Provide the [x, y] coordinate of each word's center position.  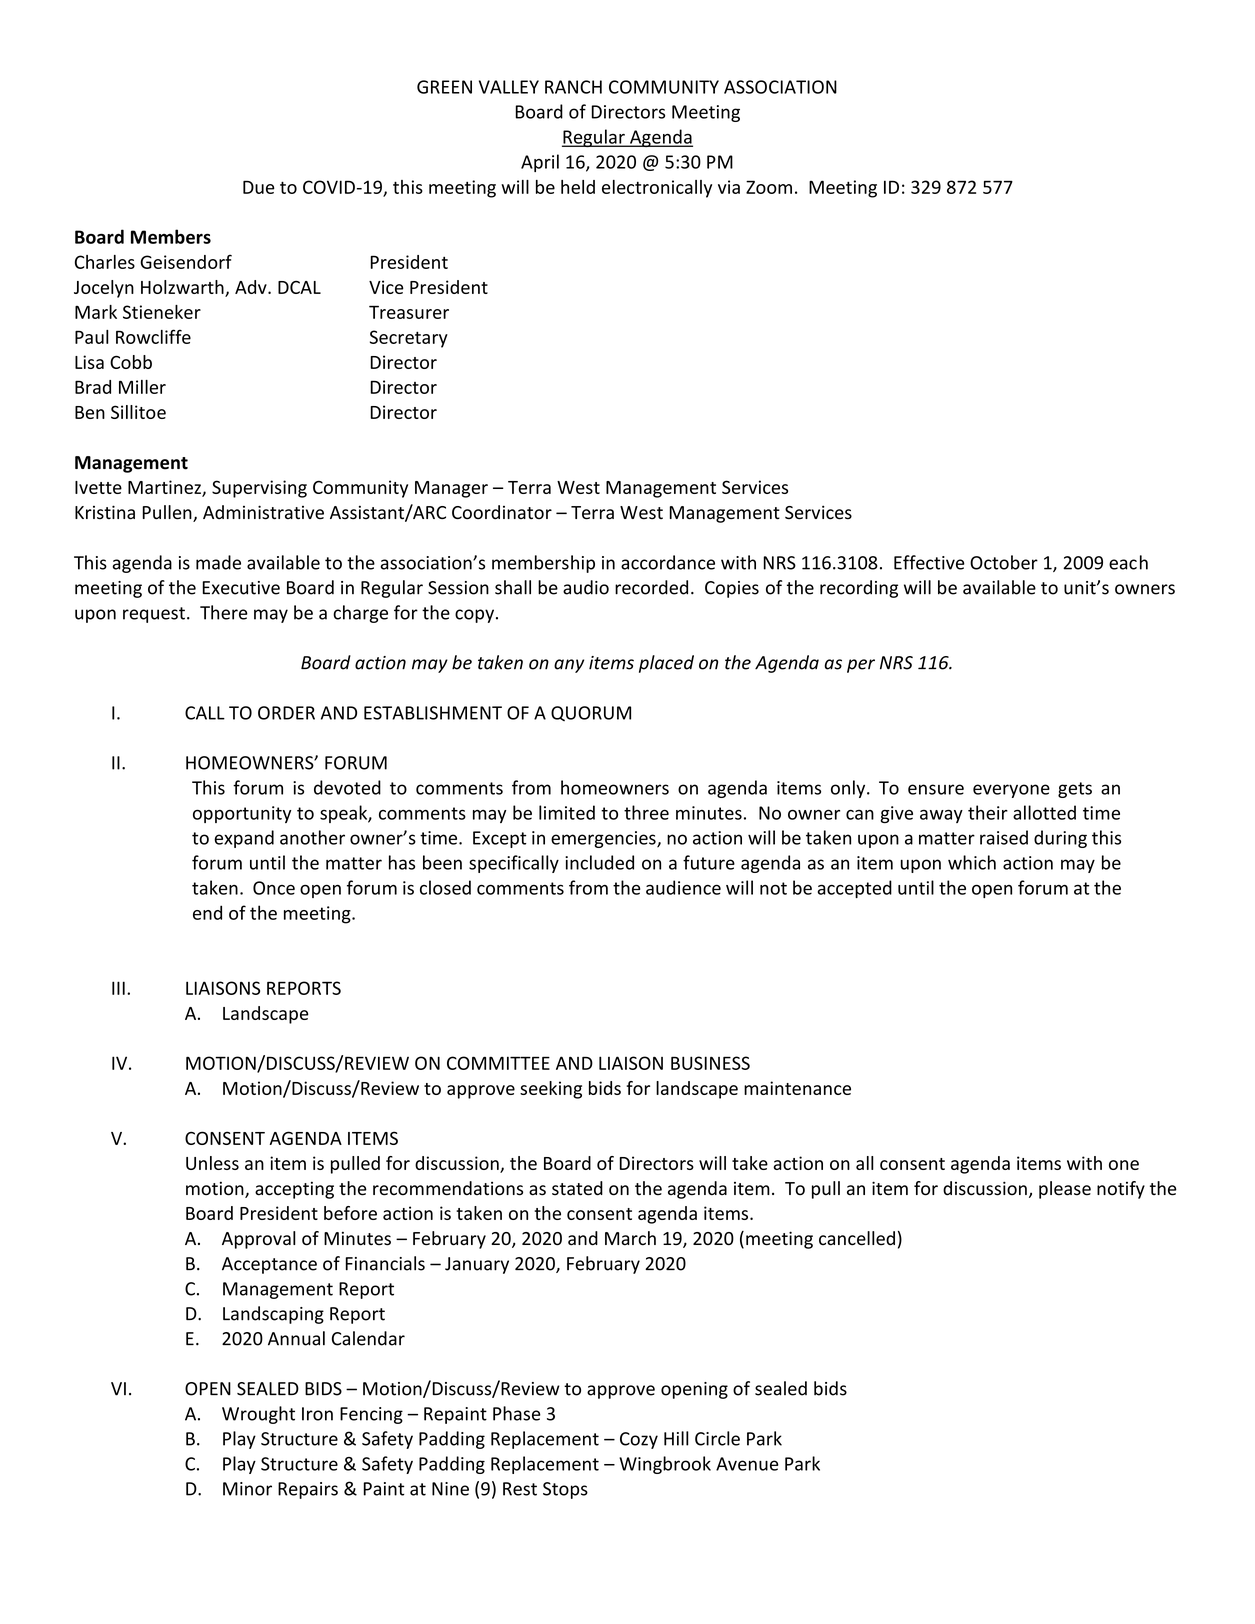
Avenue [747, 1464]
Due [259, 187]
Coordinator [502, 512]
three [646, 812]
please [1065, 1190]
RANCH [573, 87]
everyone [1011, 791]
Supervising [259, 489]
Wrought [258, 1415]
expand [244, 839]
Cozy [639, 1440]
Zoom [769, 187]
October [1004, 562]
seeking [551, 1090]
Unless [212, 1163]
